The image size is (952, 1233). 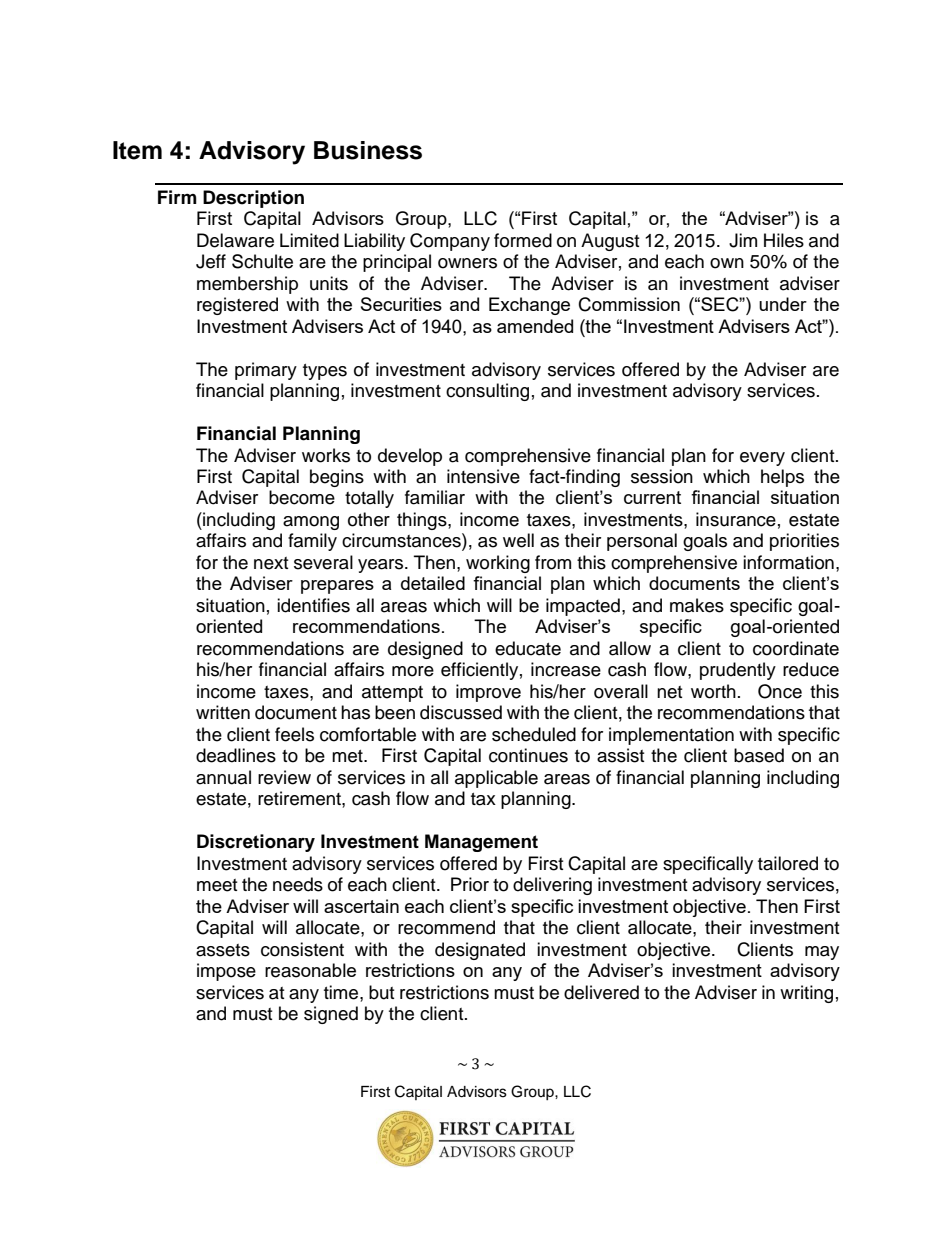 What do you see at coordinates (253, 199) in the screenshot?
I see `Description` at bounding box center [253, 199].
